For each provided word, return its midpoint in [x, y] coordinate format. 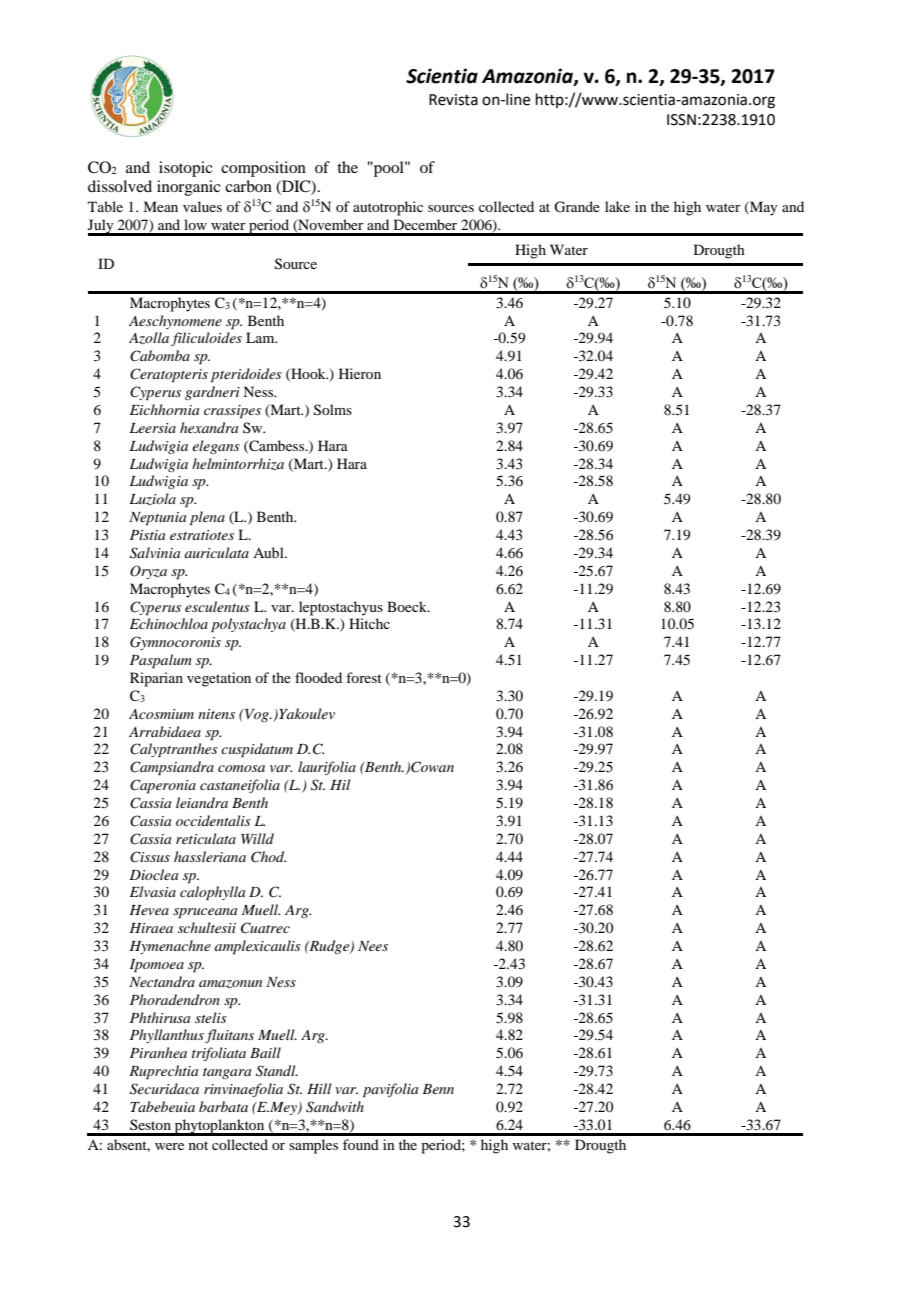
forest [364, 677]
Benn [438, 1089]
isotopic [185, 169]
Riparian [156, 679]
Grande [577, 207]
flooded [318, 677]
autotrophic [388, 208]
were [169, 1146]
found [361, 1144]
